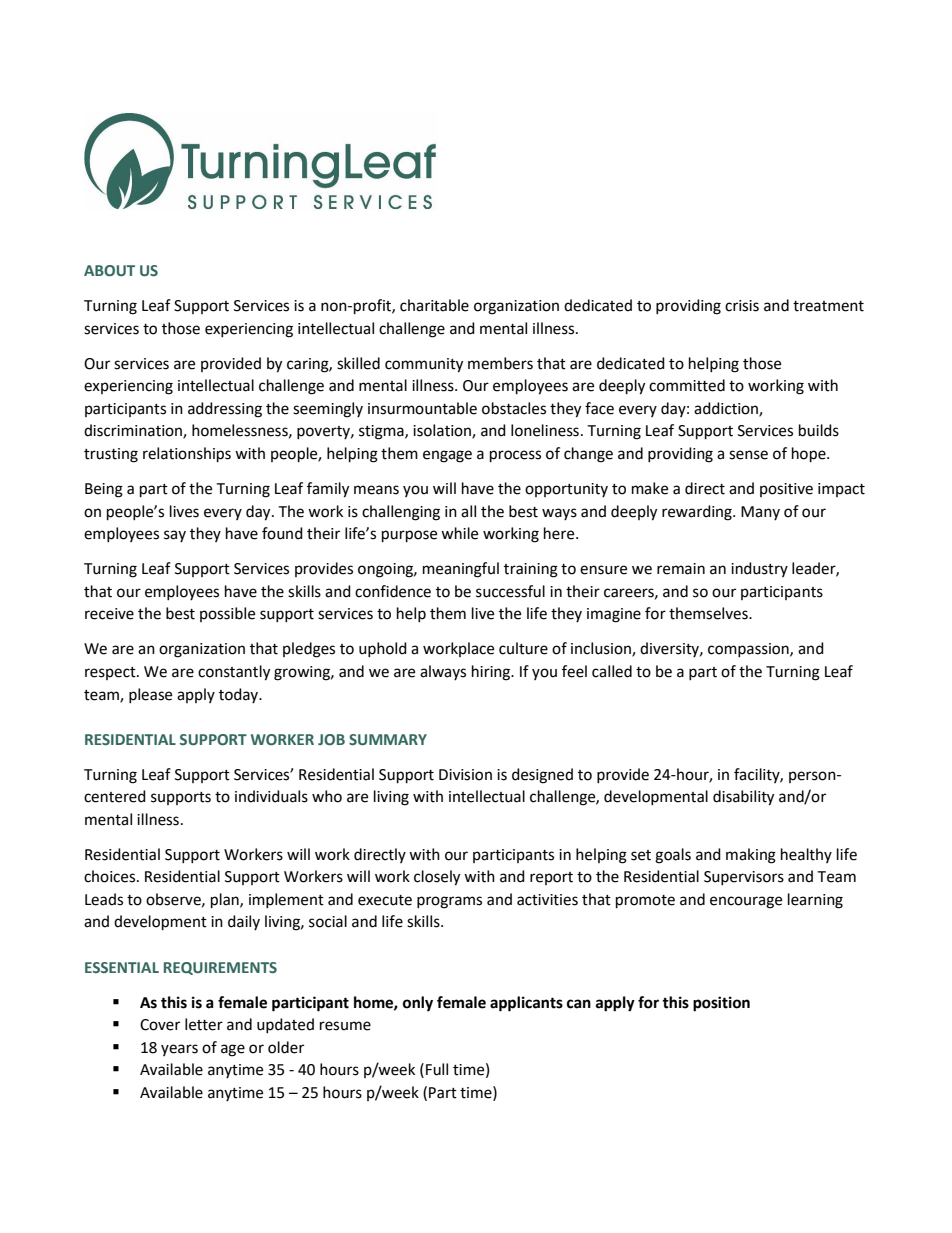 Image resolution: width=952 pixels, height=1233 pixels. I want to click on hiring, so click(492, 673).
